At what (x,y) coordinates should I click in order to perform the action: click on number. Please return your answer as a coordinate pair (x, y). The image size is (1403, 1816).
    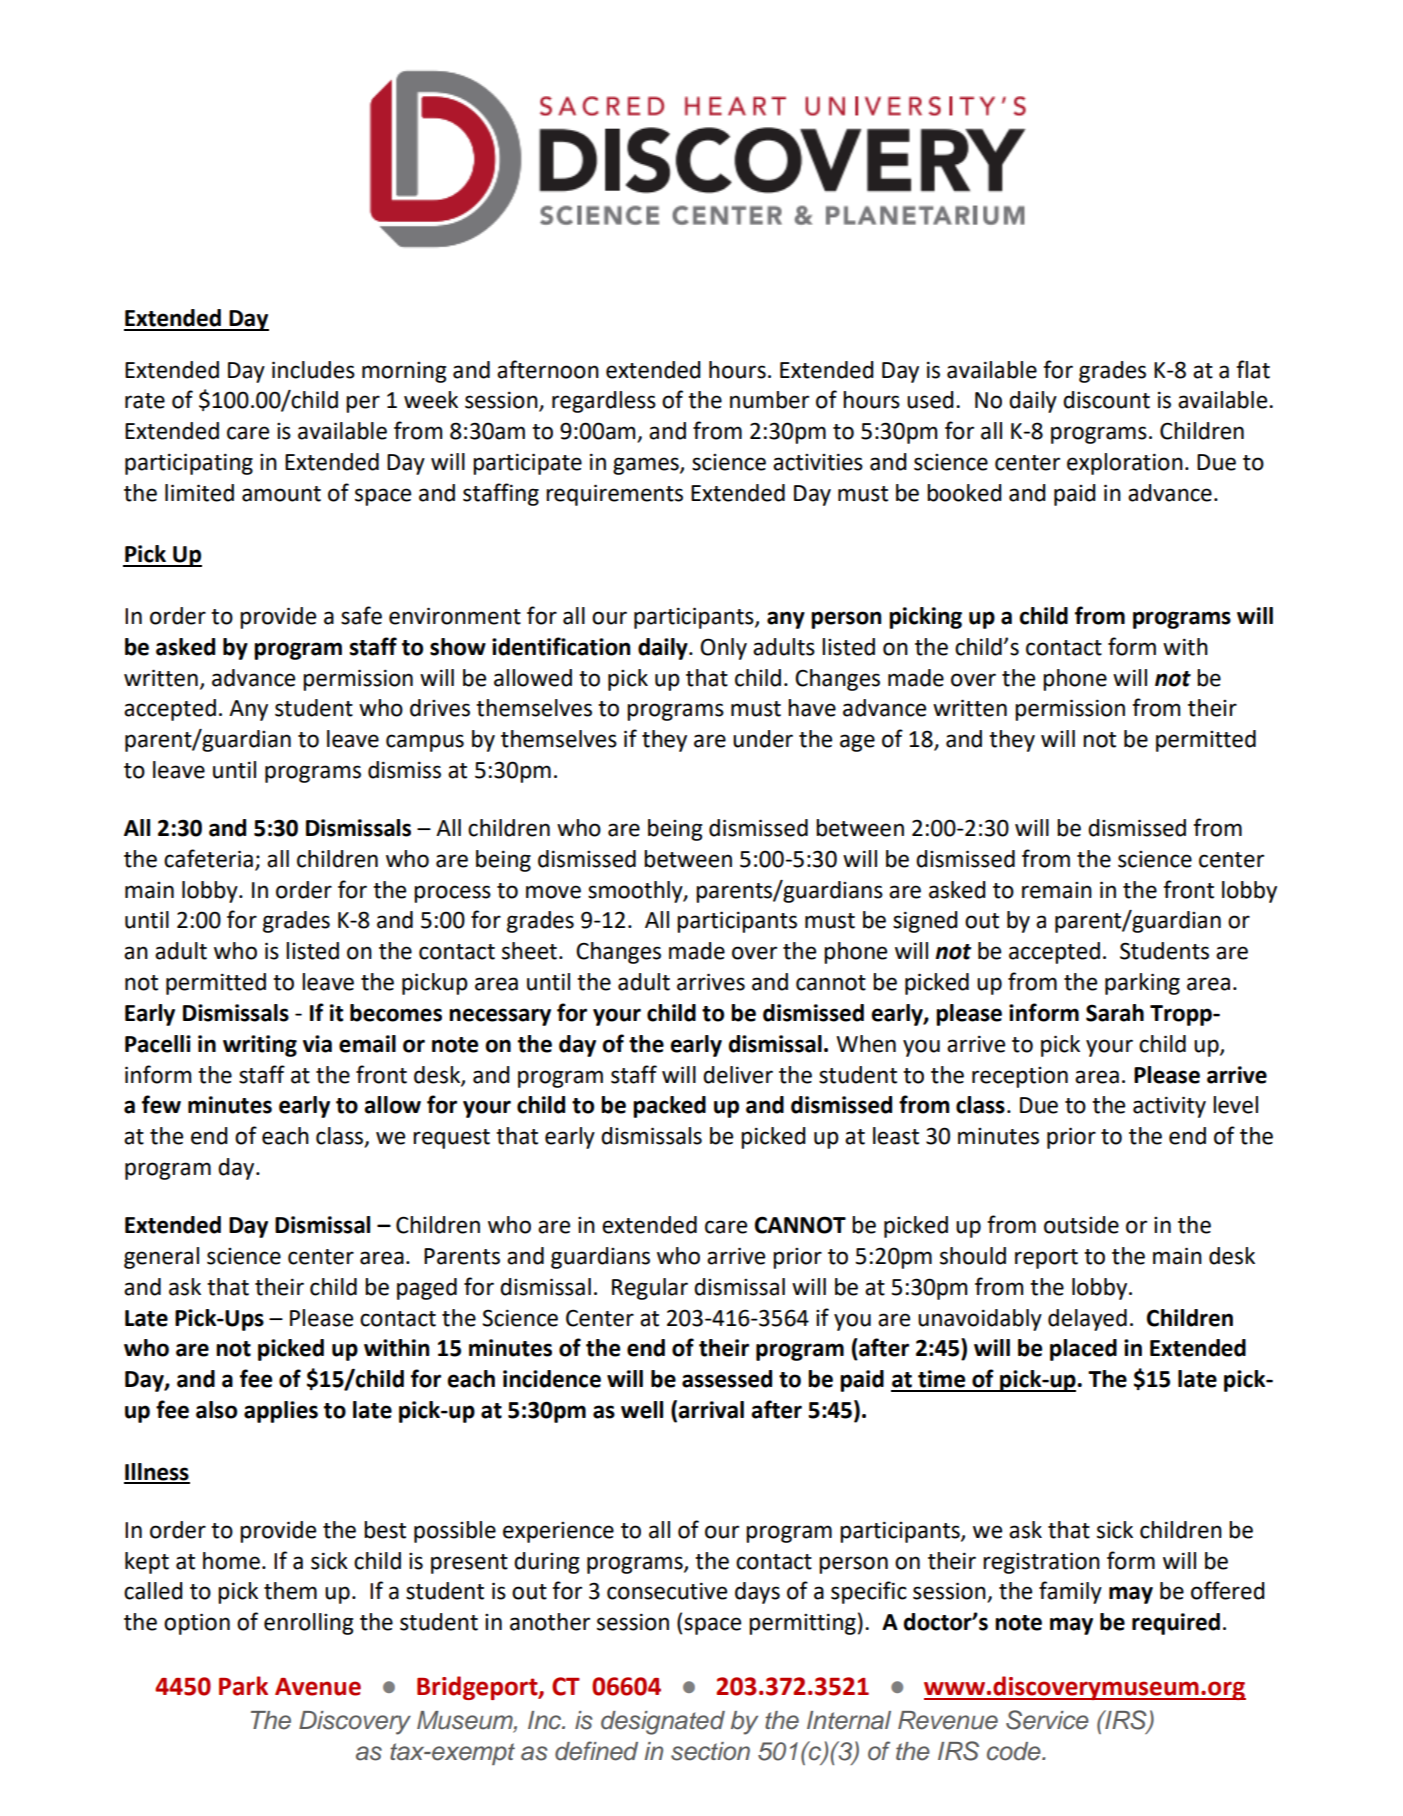
    Looking at the image, I should click on (769, 400).
